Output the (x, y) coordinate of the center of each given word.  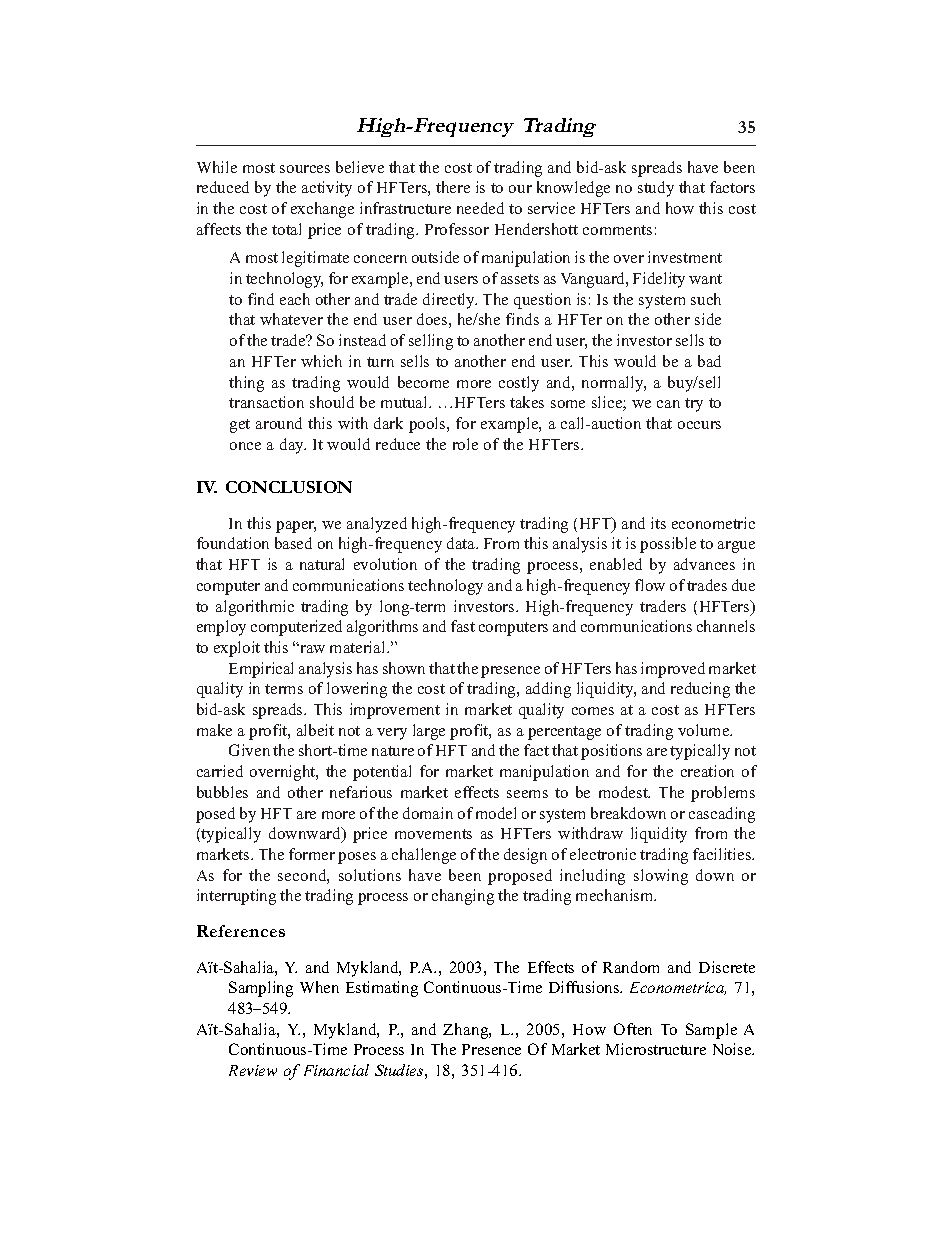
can (668, 404)
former (312, 854)
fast (463, 626)
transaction (266, 402)
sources (305, 169)
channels (726, 626)
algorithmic (255, 608)
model (496, 813)
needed (480, 208)
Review (253, 1070)
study (656, 189)
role (465, 444)
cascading (722, 815)
